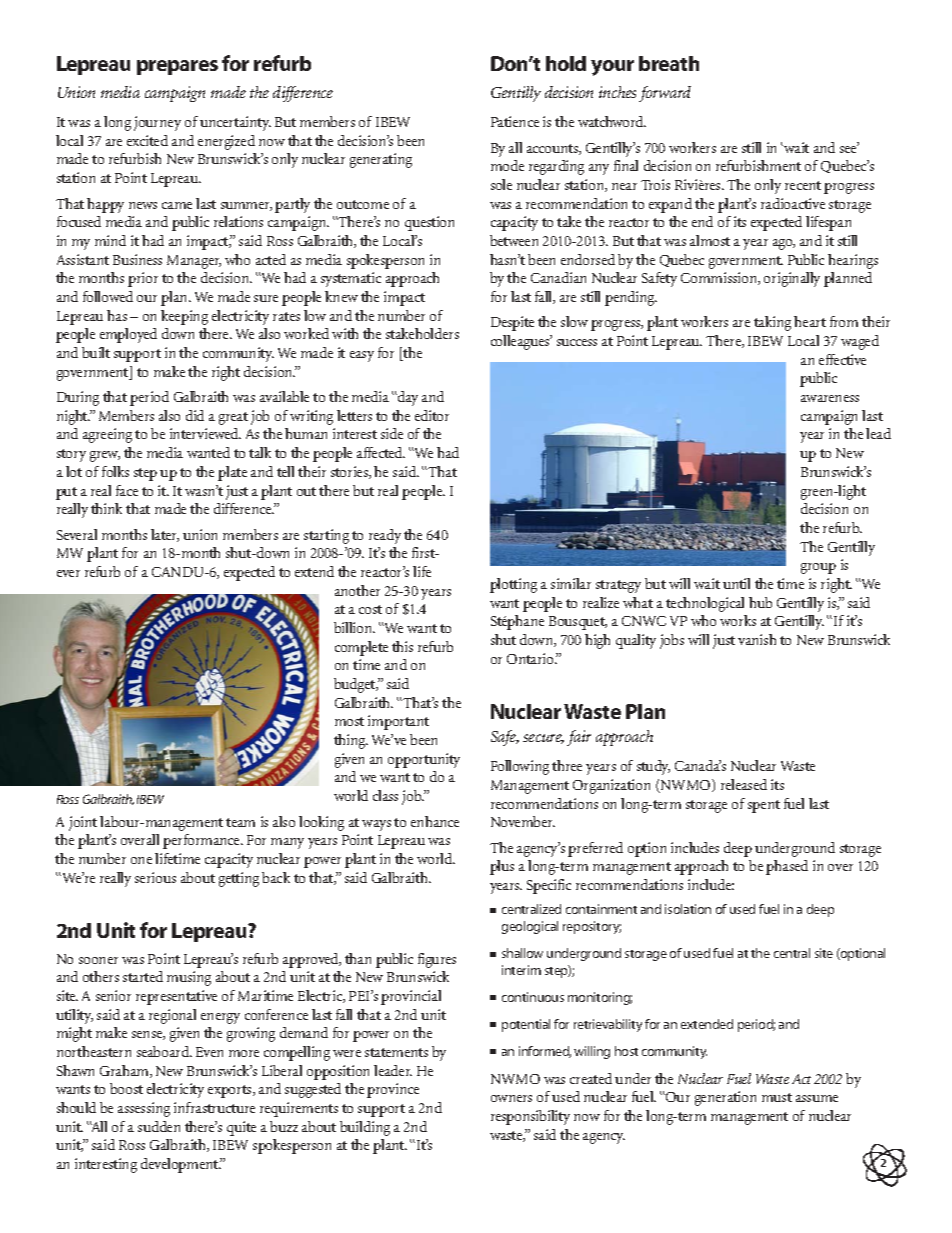 This screenshot has width=952, height=1233. What do you see at coordinates (665, 94) in the screenshot?
I see `forward` at bounding box center [665, 94].
